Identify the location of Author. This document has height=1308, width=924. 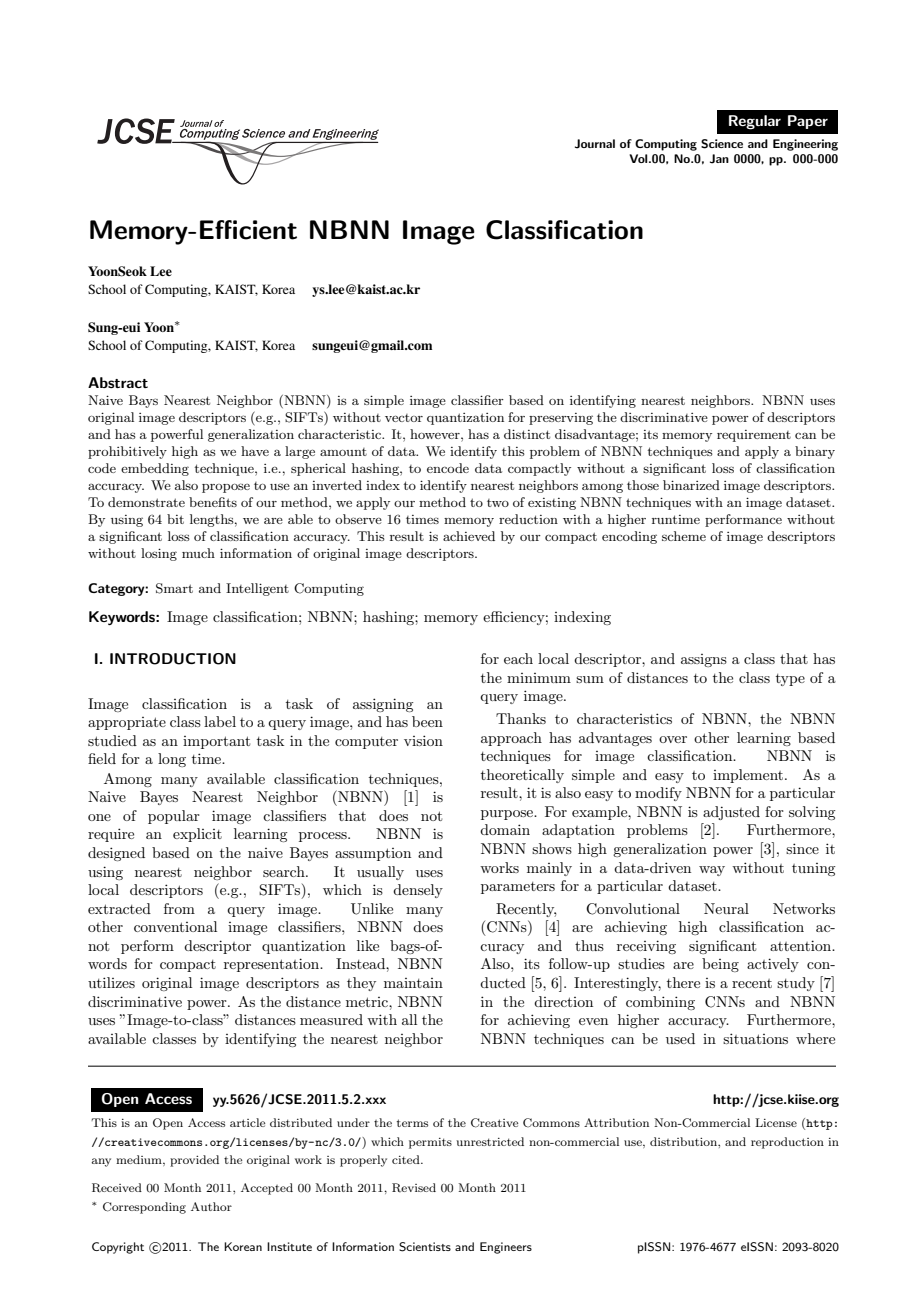
(211, 1206).
